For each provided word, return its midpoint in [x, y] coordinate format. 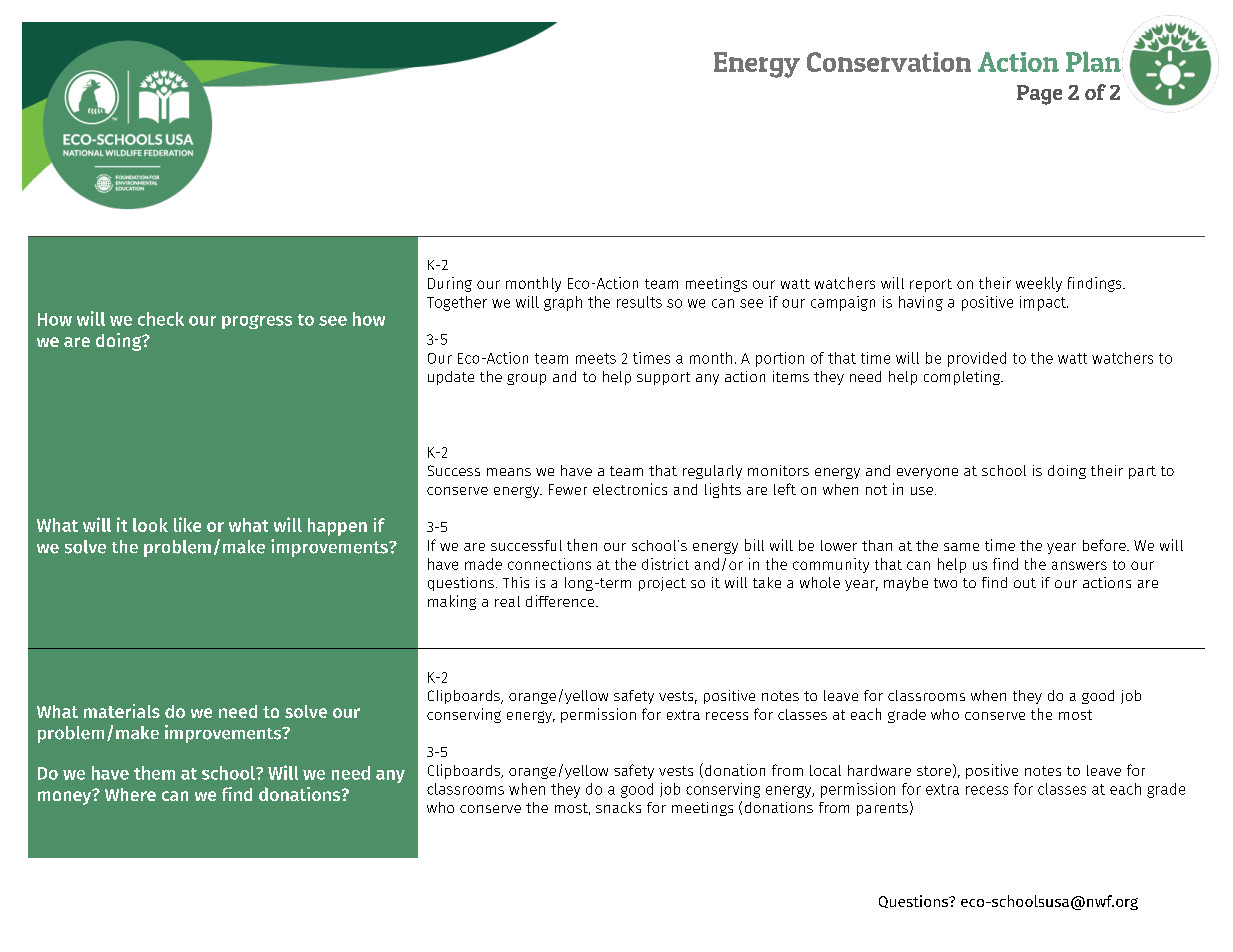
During [450, 284]
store [934, 771]
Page [1039, 95]
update [451, 378]
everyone [927, 473]
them [154, 773]
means [509, 472]
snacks [618, 807]
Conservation [889, 62]
